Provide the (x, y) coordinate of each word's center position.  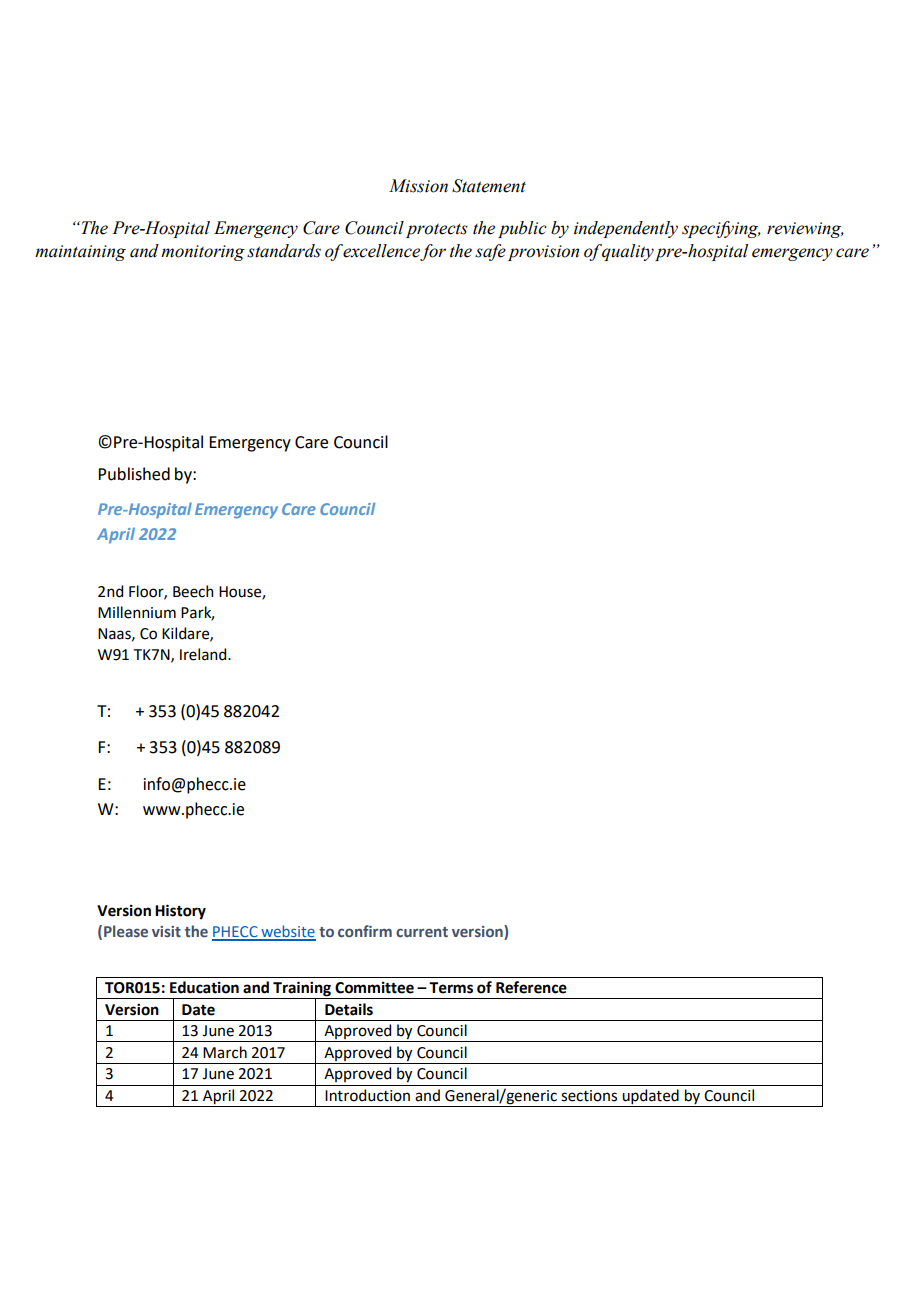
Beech (193, 591)
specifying (721, 229)
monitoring (203, 253)
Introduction (367, 1095)
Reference (531, 987)
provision (543, 253)
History (180, 912)
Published (134, 474)
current (422, 932)
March (225, 1052)
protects (437, 231)
